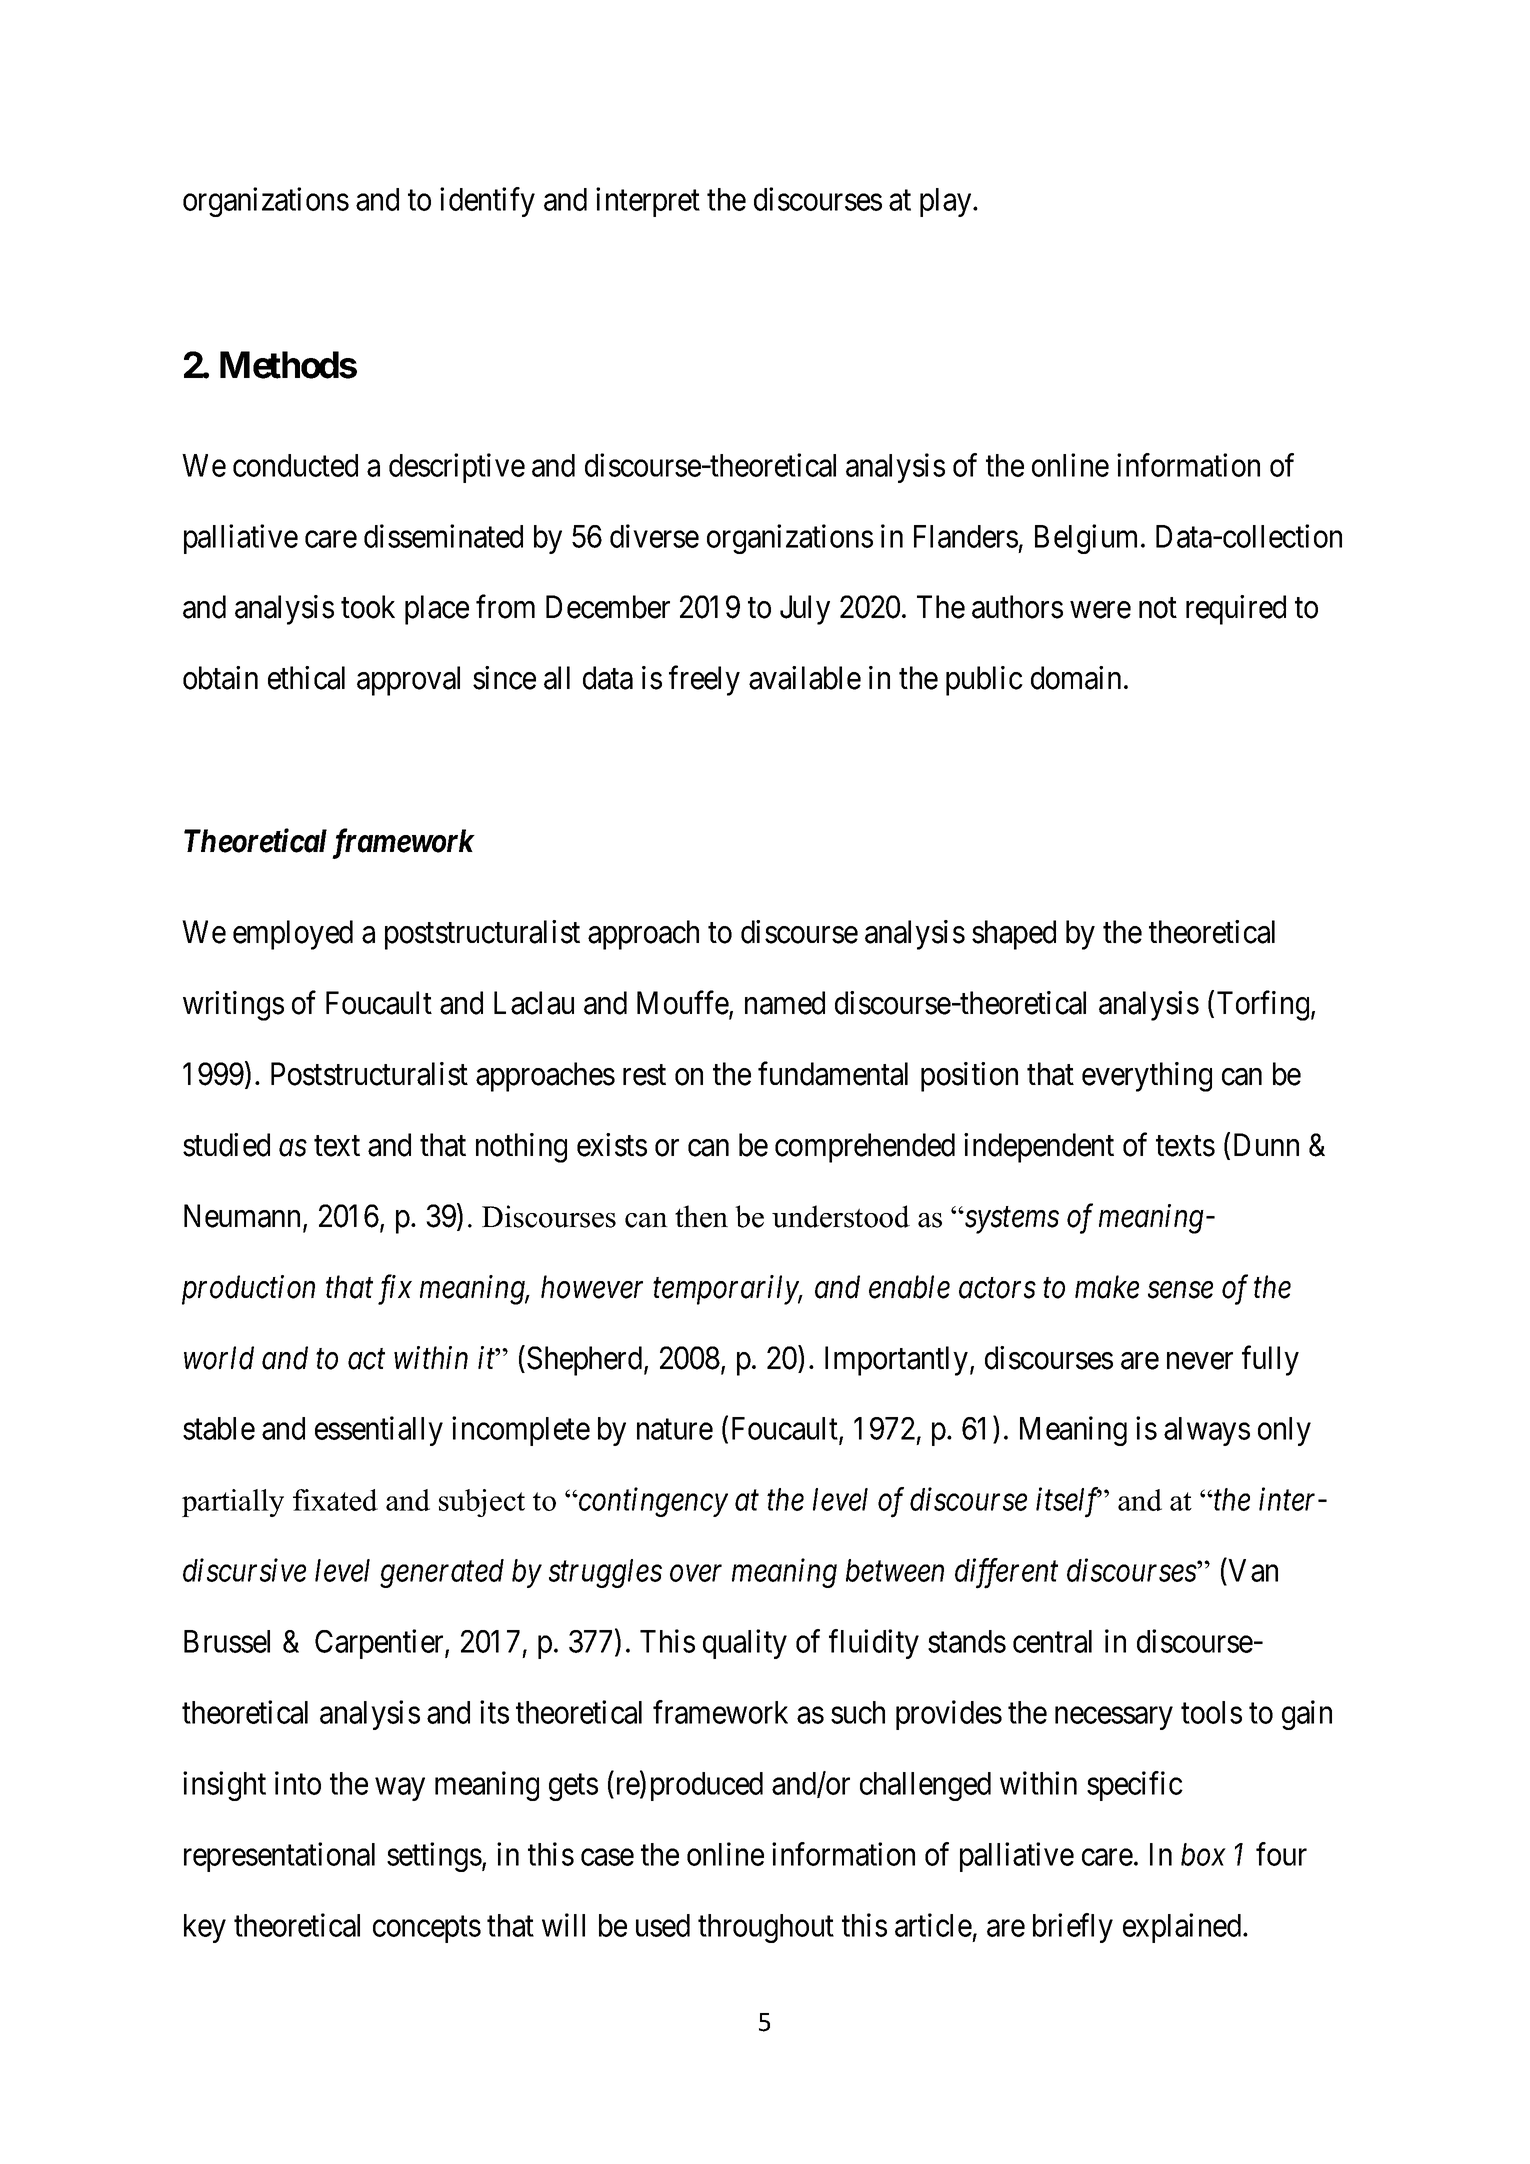 The width and height of the screenshot is (1530, 2164). What do you see at coordinates (833, 1074) in the screenshot?
I see `fundamental` at bounding box center [833, 1074].
